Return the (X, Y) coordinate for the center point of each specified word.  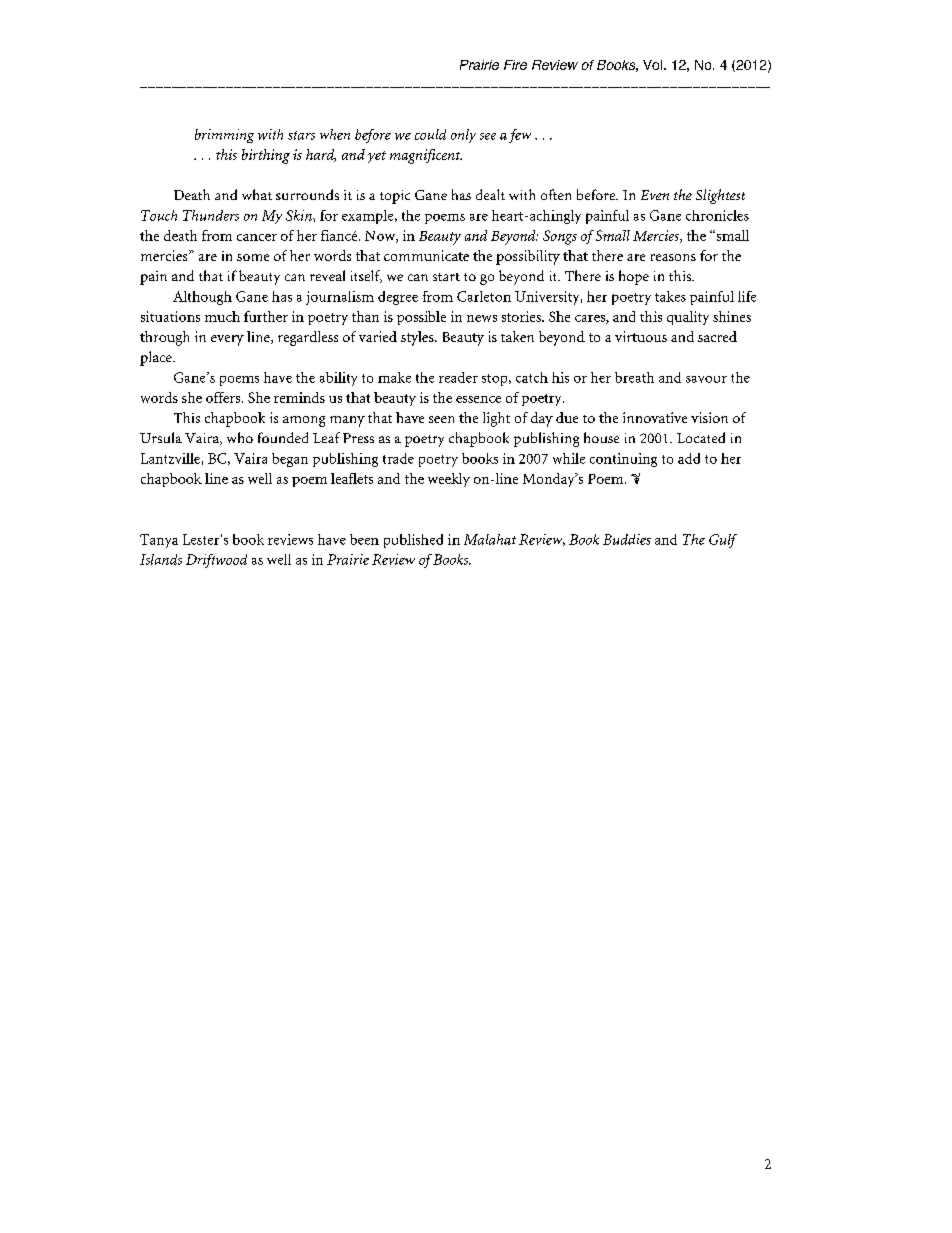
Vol (652, 65)
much (222, 316)
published (413, 541)
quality (688, 318)
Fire (515, 65)
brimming (224, 136)
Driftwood (216, 561)
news (482, 318)
